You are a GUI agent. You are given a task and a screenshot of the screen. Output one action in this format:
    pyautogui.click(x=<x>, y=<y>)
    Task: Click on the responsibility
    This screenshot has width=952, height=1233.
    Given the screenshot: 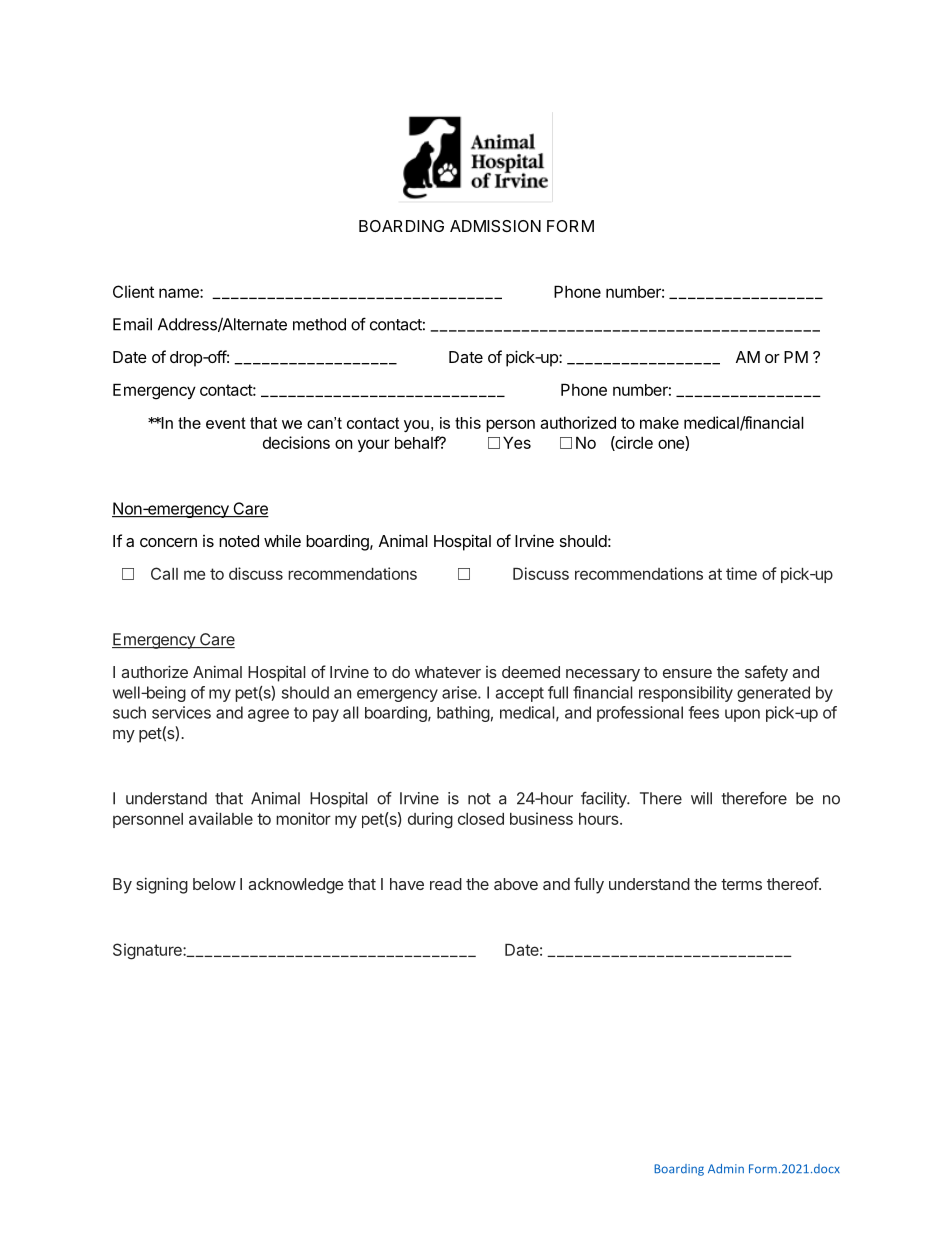 What is the action you would take?
    pyautogui.click(x=686, y=694)
